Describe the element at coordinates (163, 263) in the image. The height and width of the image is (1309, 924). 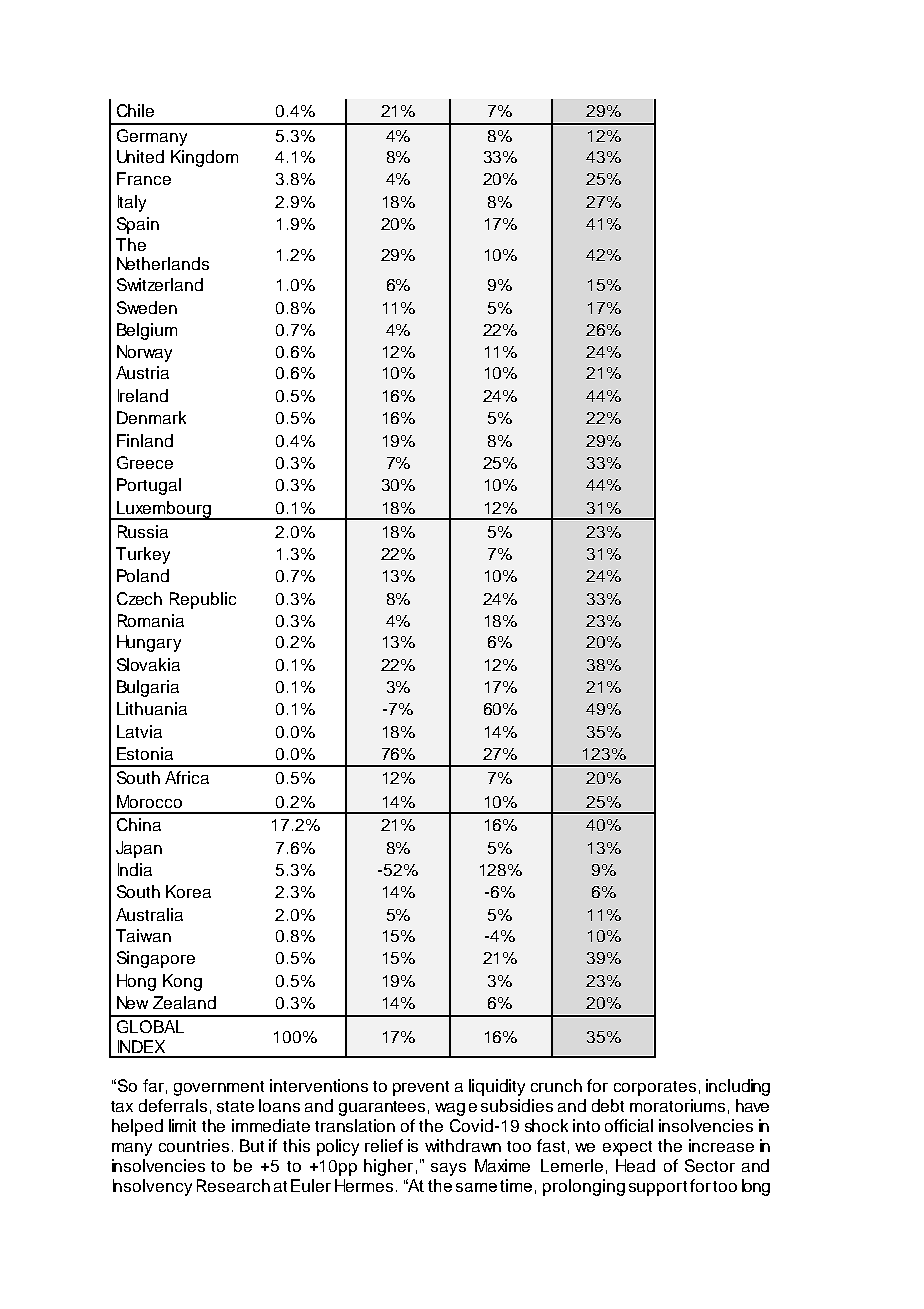
I see `Netherlands` at that location.
